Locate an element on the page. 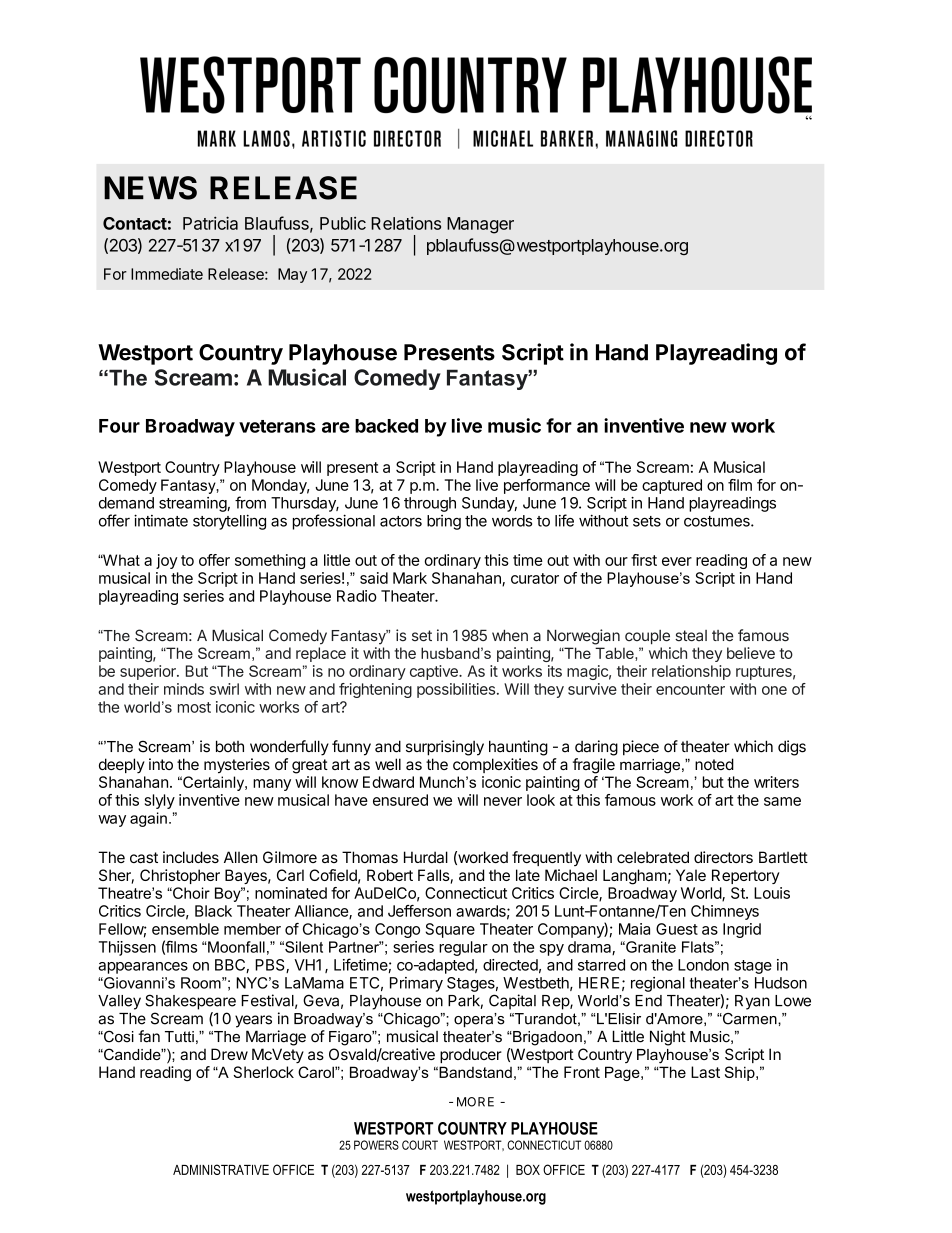  encounter is located at coordinates (690, 689).
